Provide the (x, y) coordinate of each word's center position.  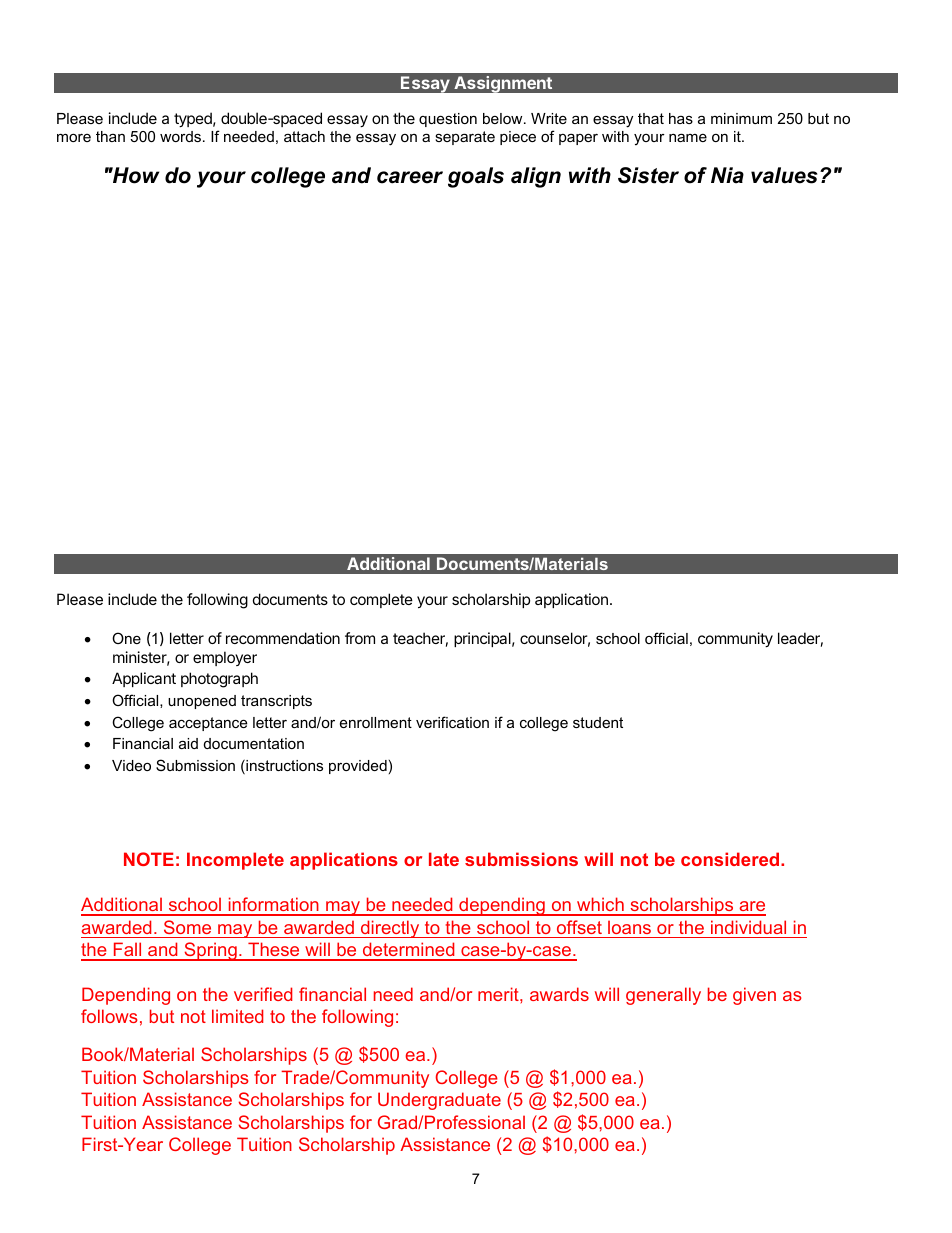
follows (109, 1016)
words (182, 136)
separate (465, 138)
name (688, 137)
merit (499, 994)
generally (663, 996)
